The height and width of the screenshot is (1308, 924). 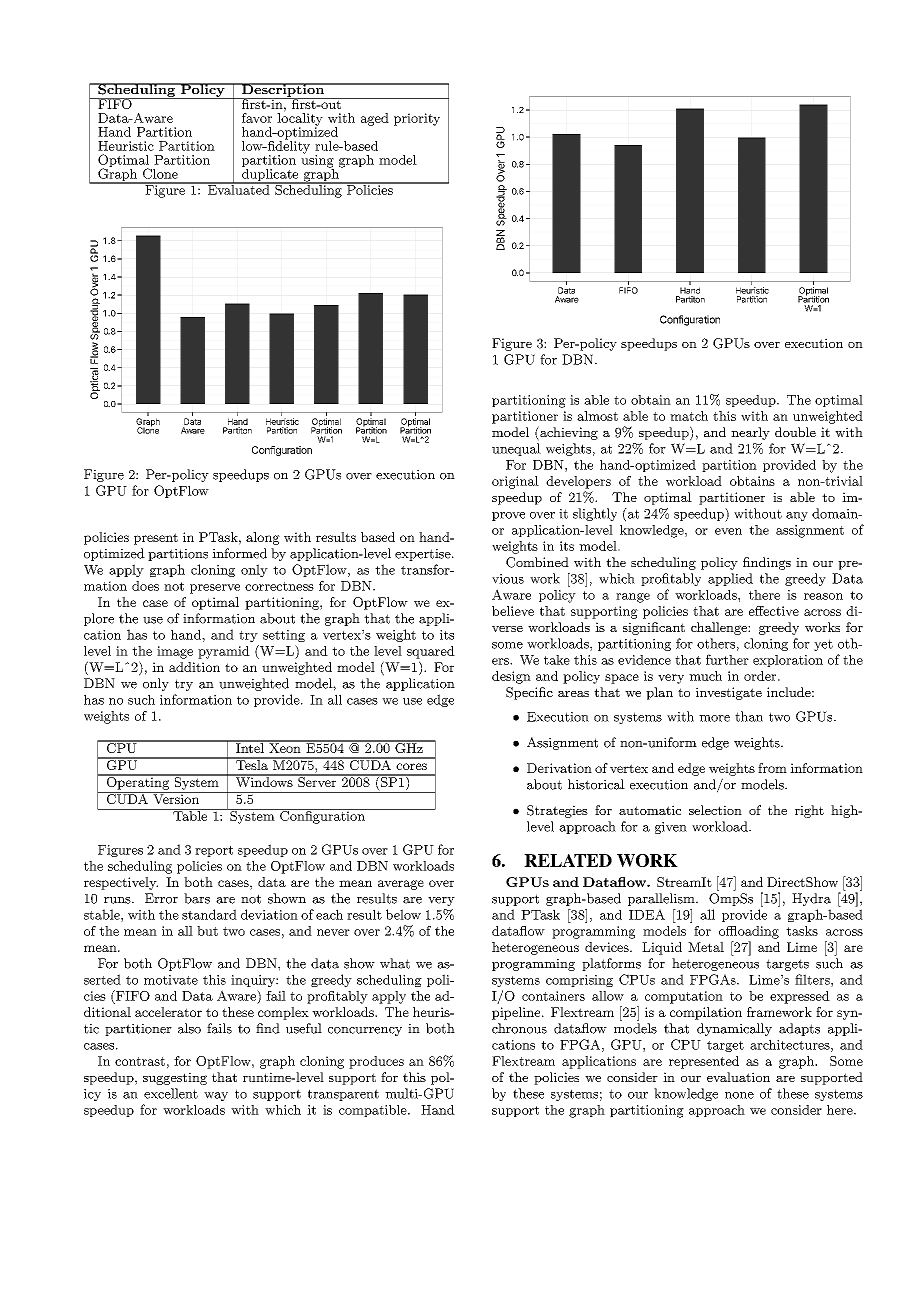 I want to click on informed, so click(x=239, y=553).
